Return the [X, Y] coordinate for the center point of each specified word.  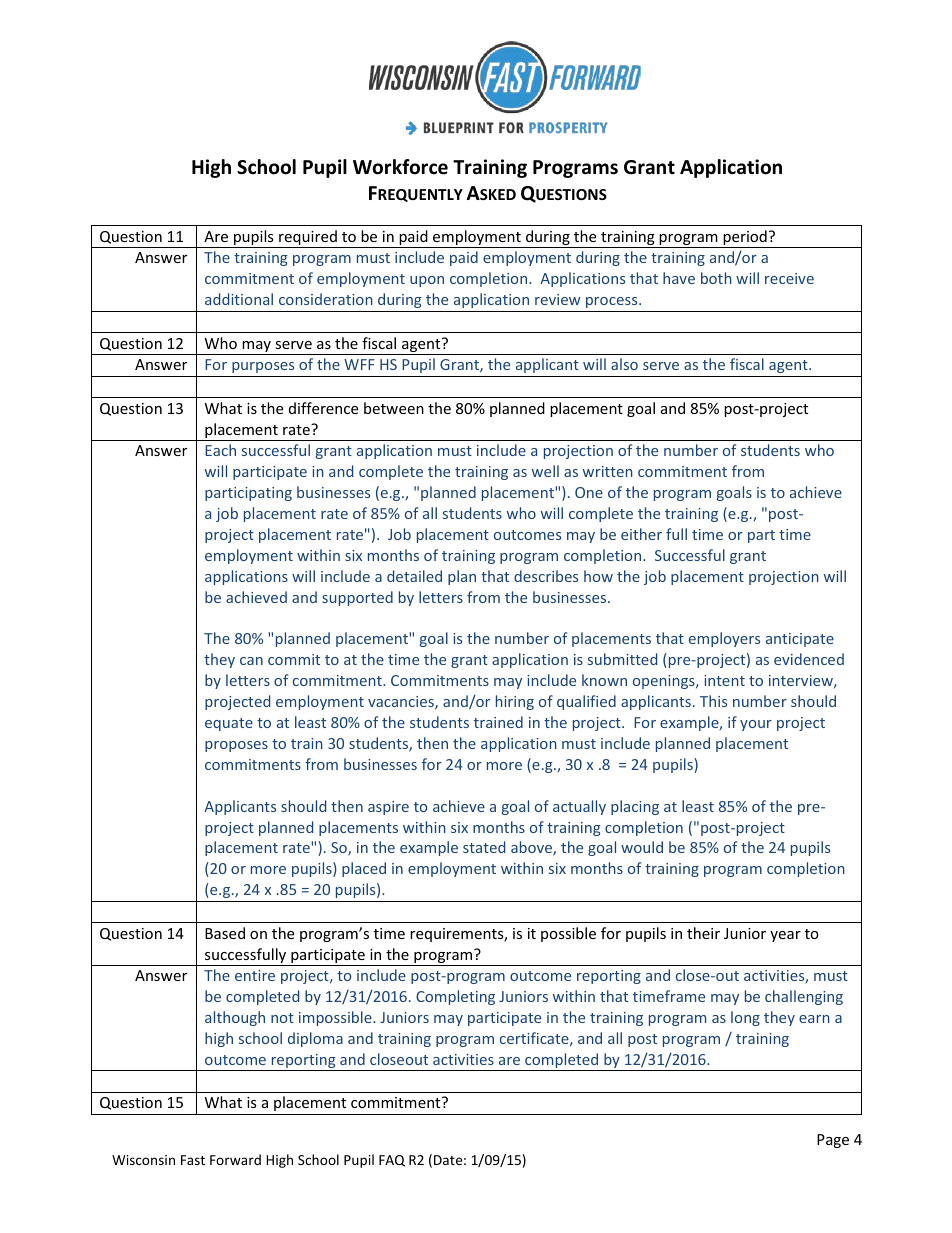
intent [724, 680]
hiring [515, 702]
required [308, 239]
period [745, 239]
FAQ [392, 1161]
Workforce [400, 167]
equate [229, 724]
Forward [235, 1159]
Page [833, 1141]
